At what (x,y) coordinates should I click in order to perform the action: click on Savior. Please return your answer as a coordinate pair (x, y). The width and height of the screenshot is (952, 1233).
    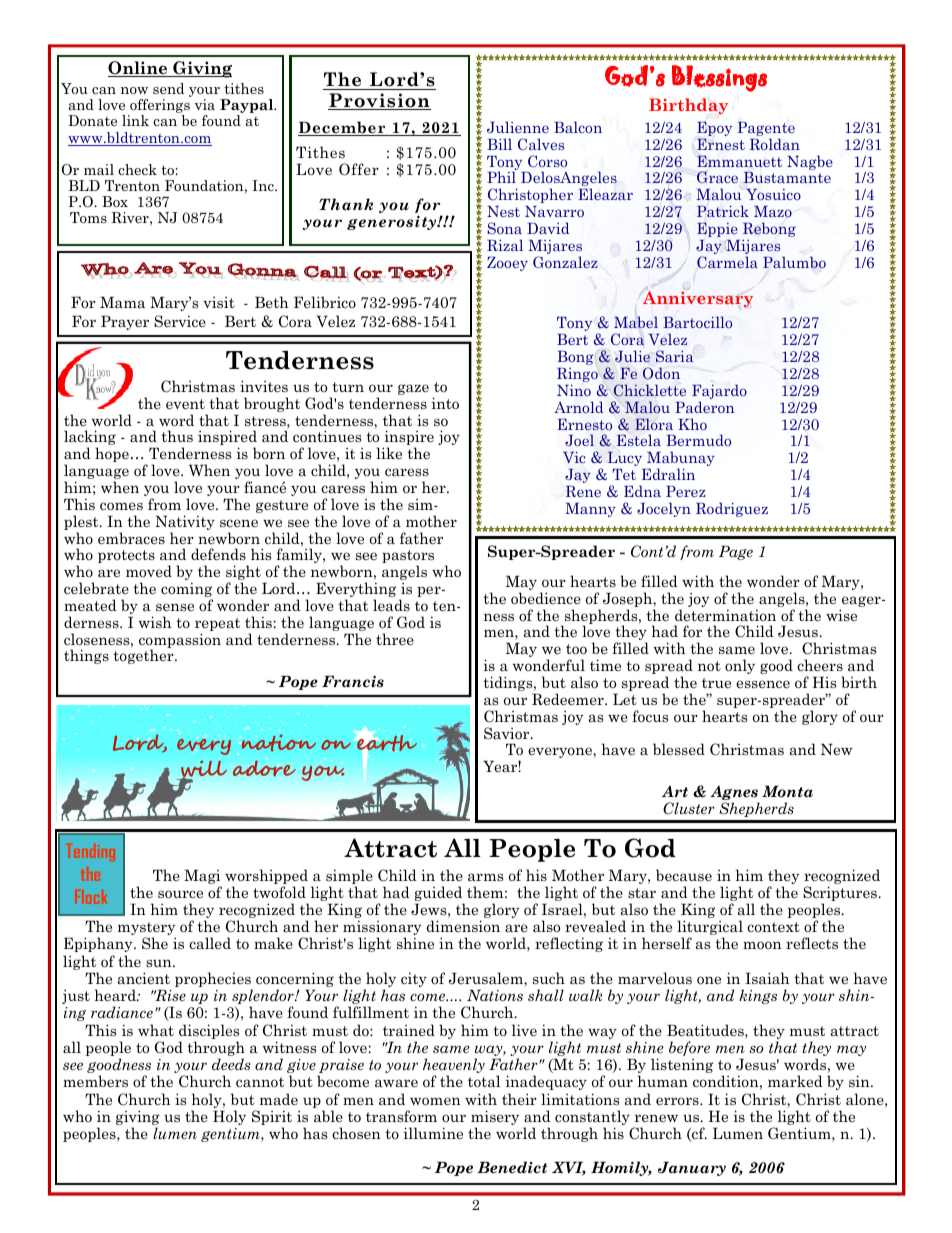
    Looking at the image, I should click on (508, 733).
